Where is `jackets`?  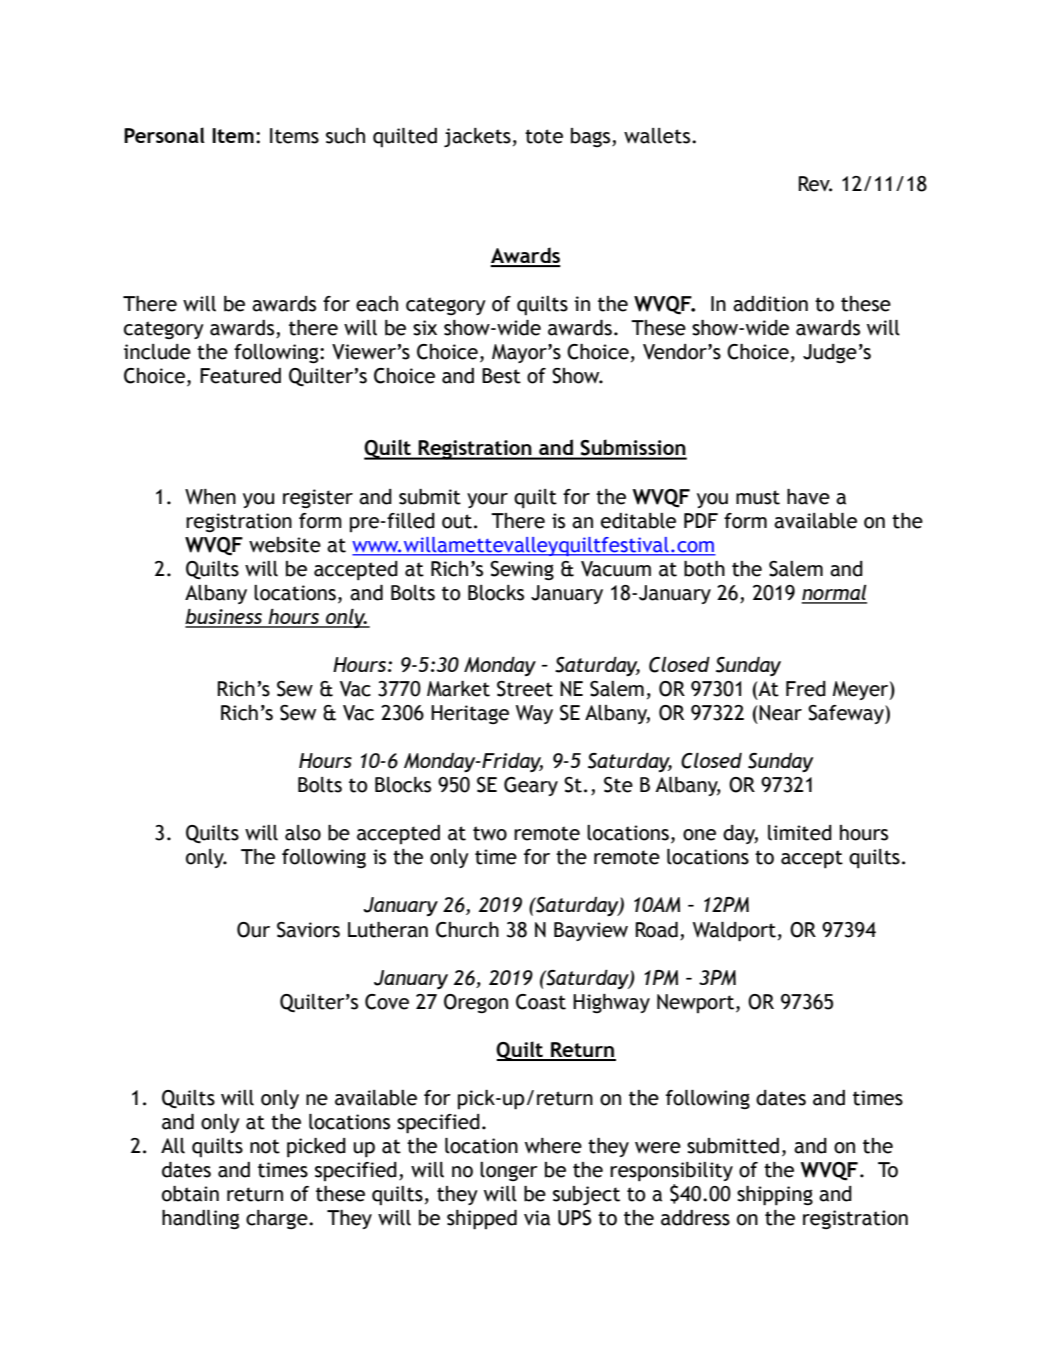
jackets is located at coordinates (477, 137).
